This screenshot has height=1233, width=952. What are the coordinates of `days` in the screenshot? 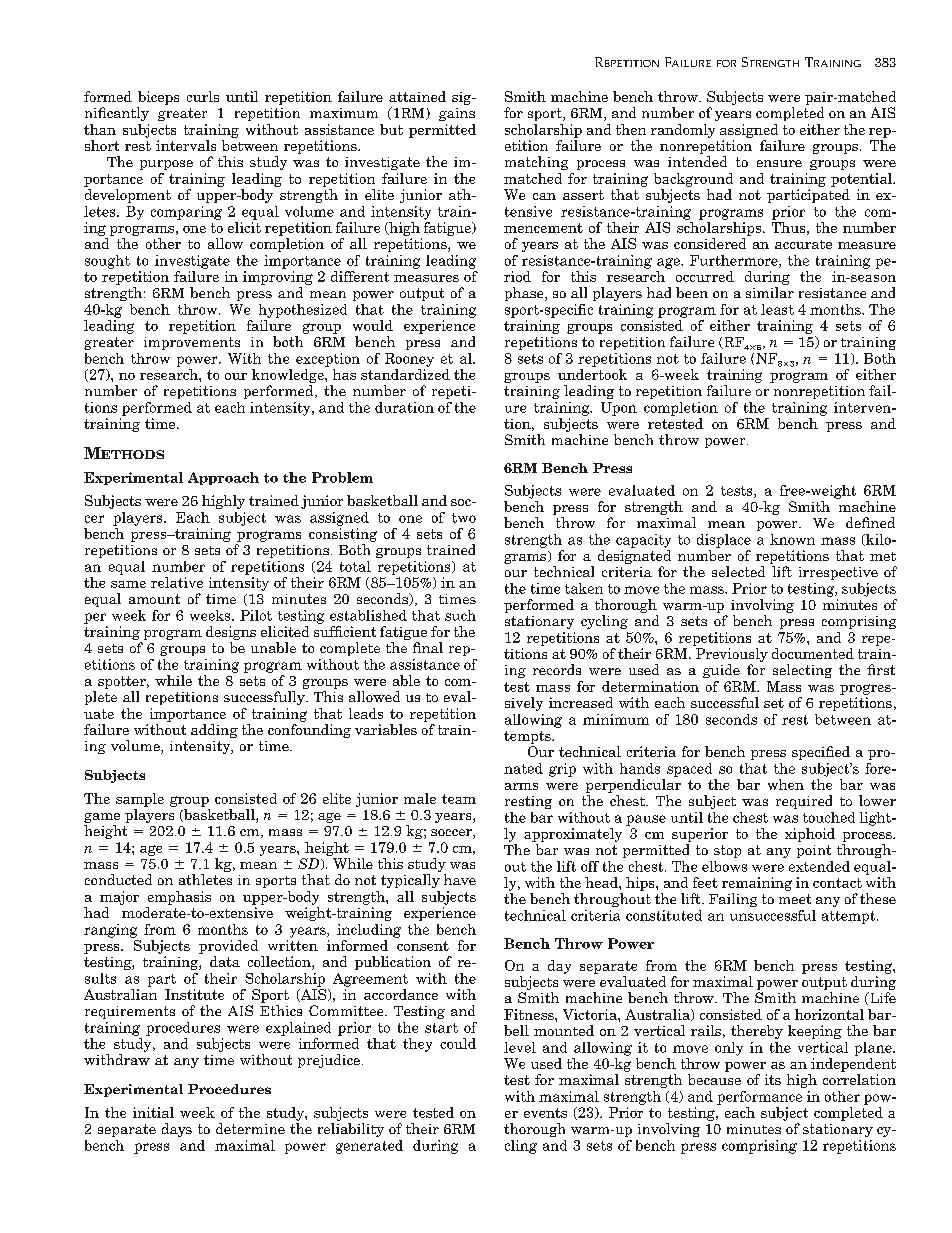 It's located at (177, 1130).
